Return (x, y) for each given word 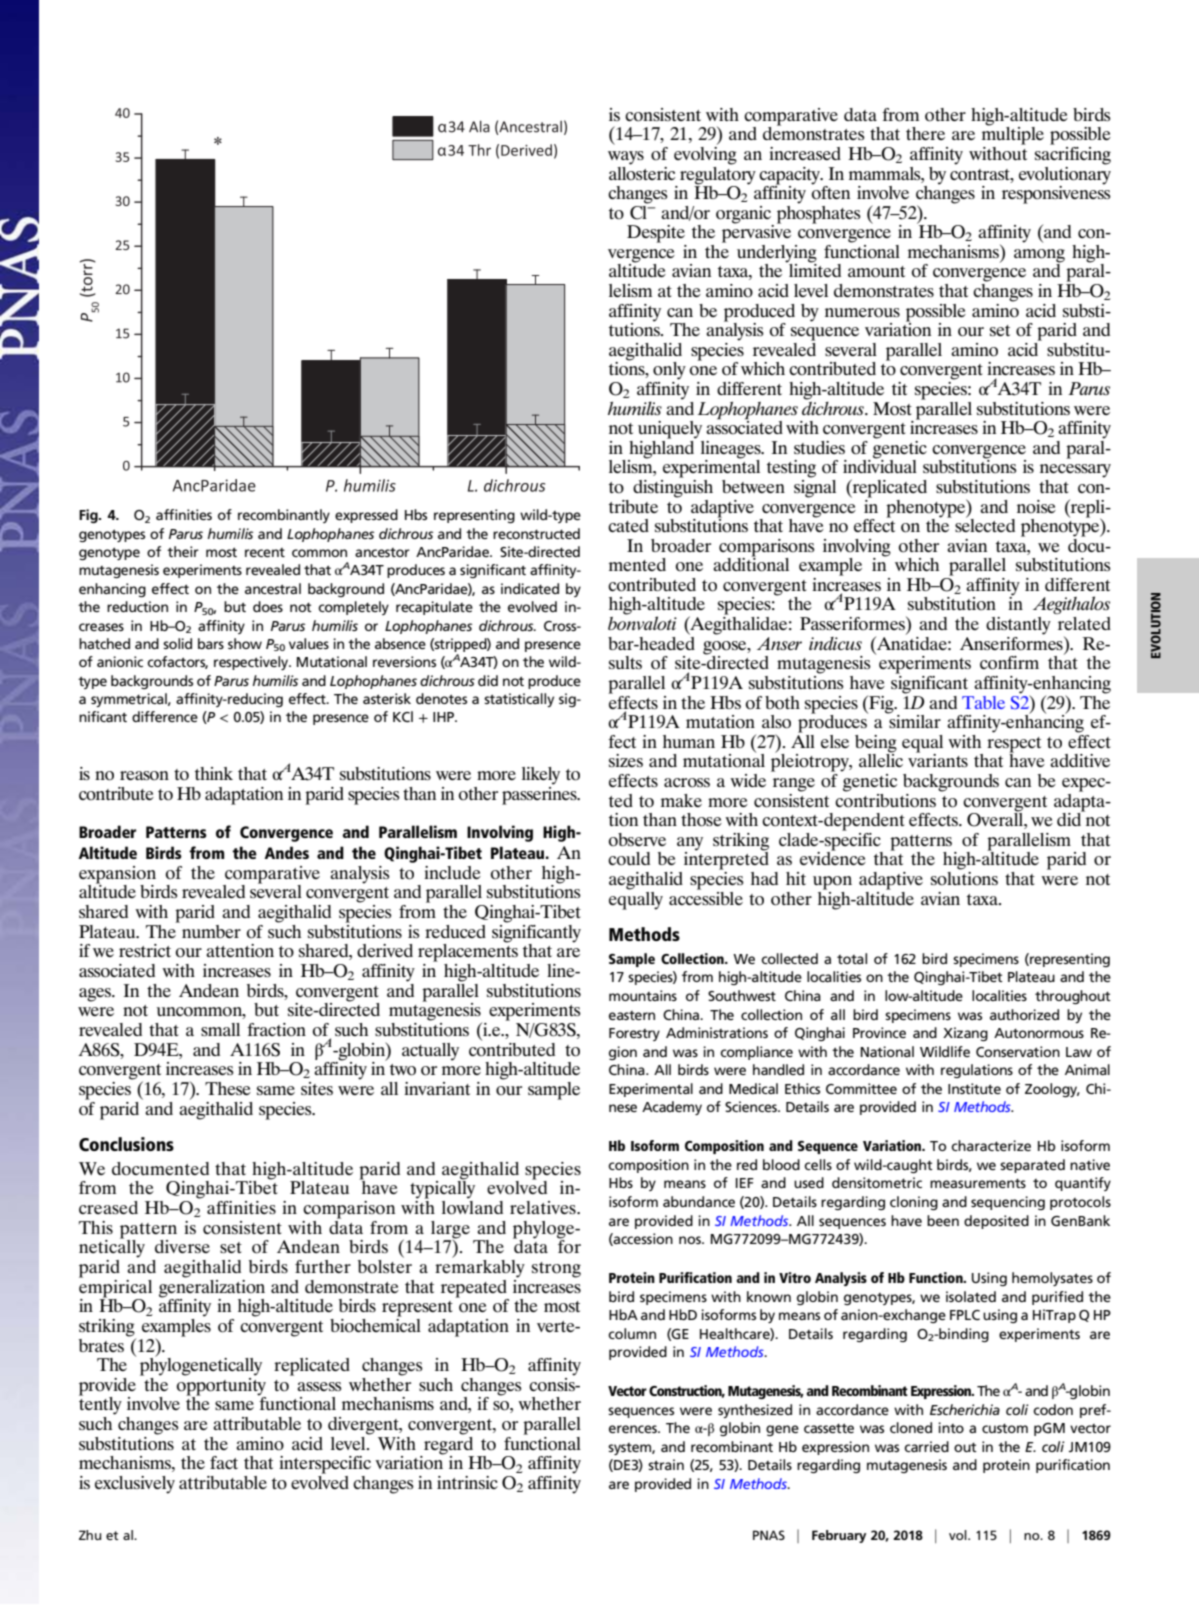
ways (626, 158)
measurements (978, 1183)
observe (637, 840)
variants (938, 759)
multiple (1013, 135)
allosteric (642, 172)
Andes (286, 852)
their (183, 551)
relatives (544, 1207)
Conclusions (126, 1144)
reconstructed (536, 533)
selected (985, 524)
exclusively (135, 1485)
